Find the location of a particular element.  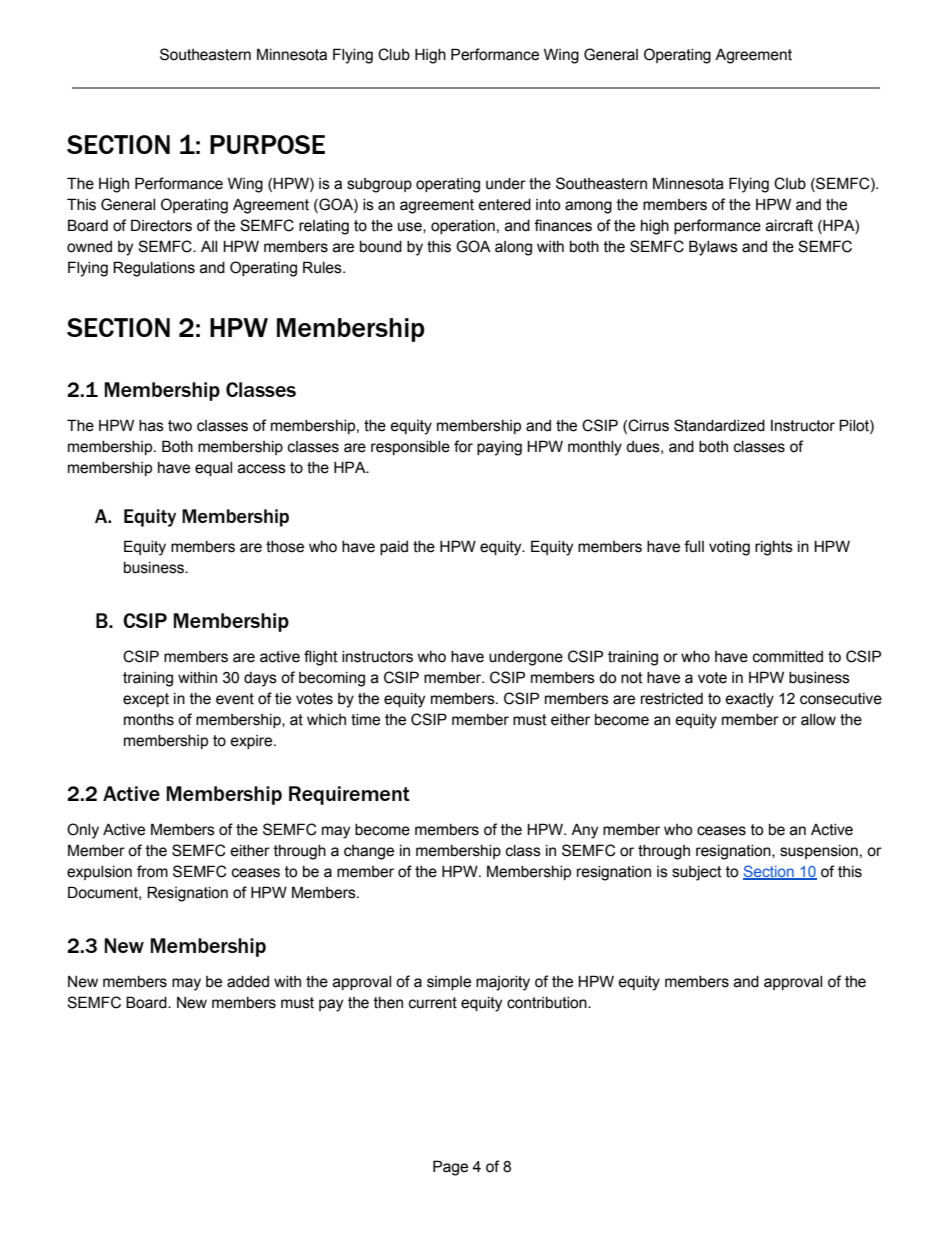

entered is located at coordinates (504, 205).
